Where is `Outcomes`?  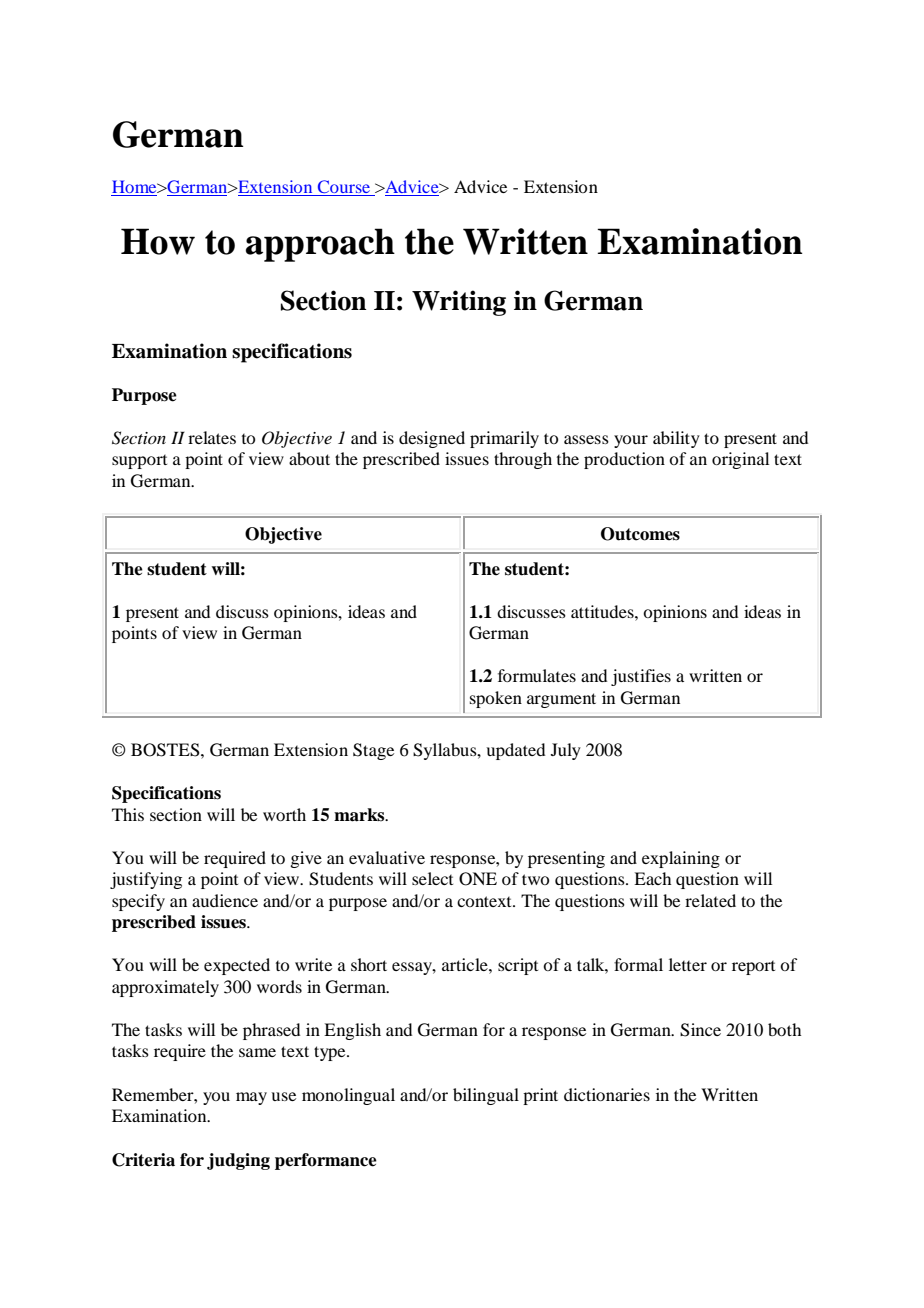
Outcomes is located at coordinates (640, 534).
